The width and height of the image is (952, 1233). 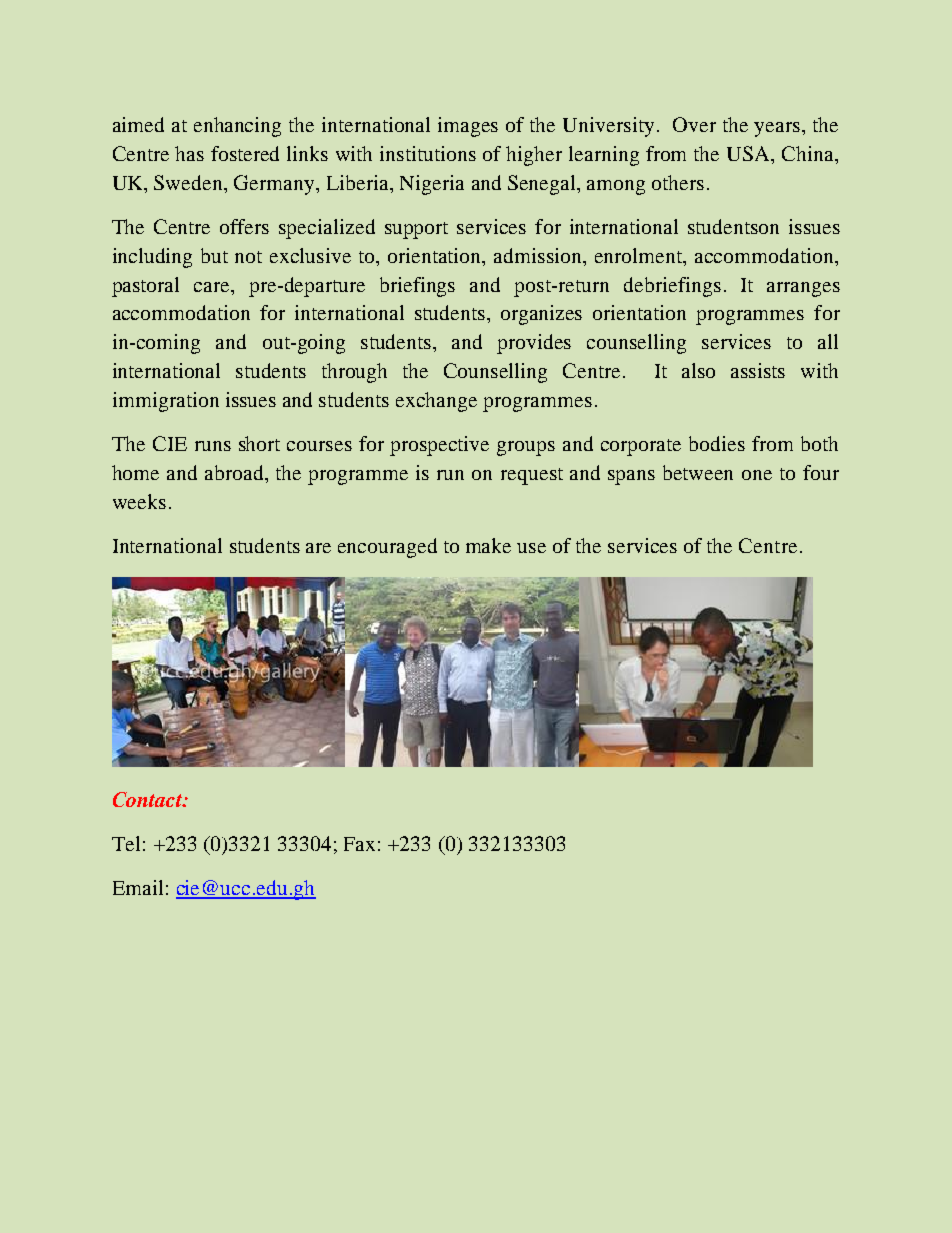 What do you see at coordinates (531, 548) in the image?
I see `use` at bounding box center [531, 548].
